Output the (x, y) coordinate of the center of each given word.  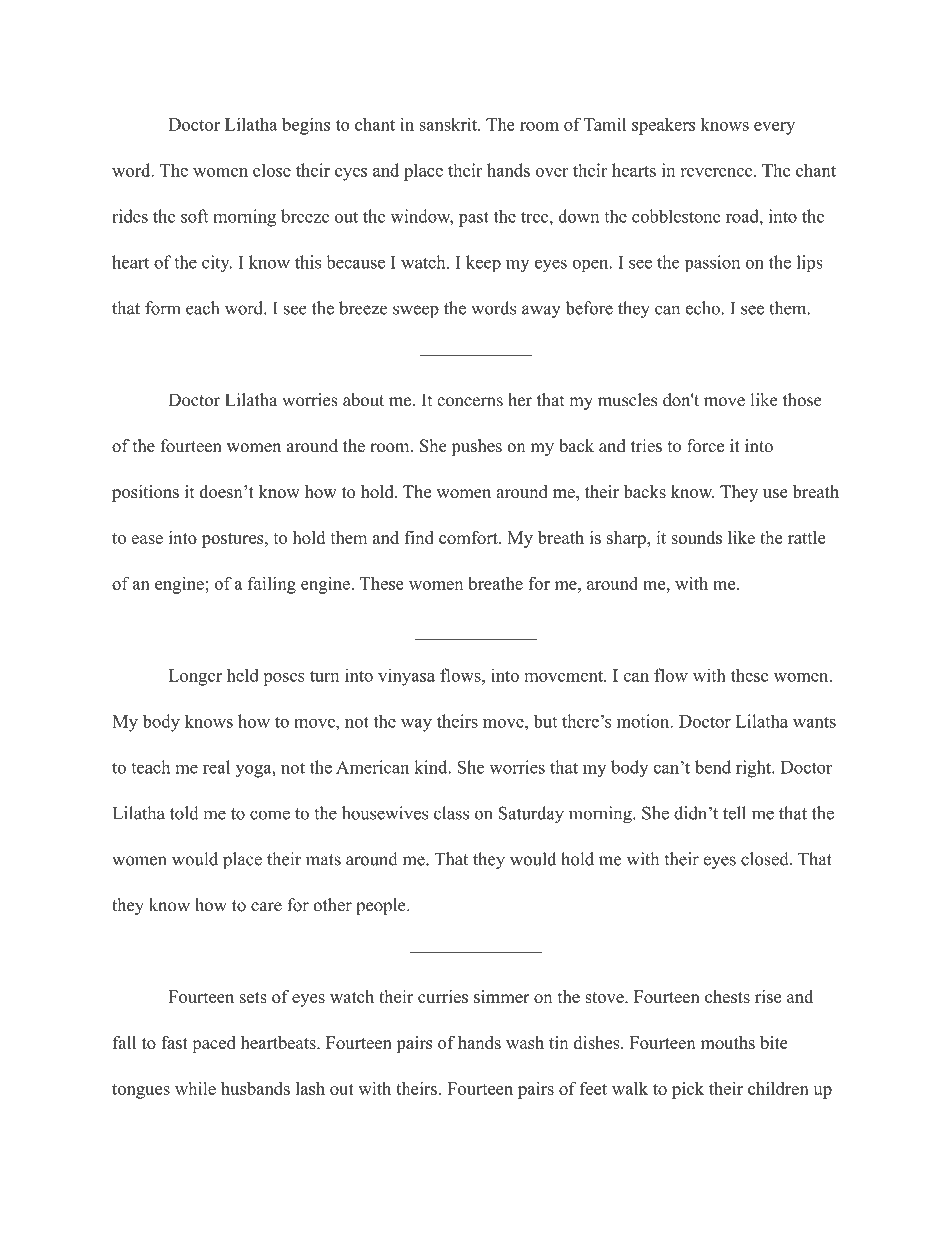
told (184, 813)
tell (734, 813)
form (163, 308)
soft (194, 216)
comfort (469, 537)
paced (214, 1044)
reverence (718, 172)
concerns (470, 402)
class (451, 813)
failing (272, 585)
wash (525, 1042)
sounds (696, 537)
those (802, 400)
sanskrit (449, 124)
